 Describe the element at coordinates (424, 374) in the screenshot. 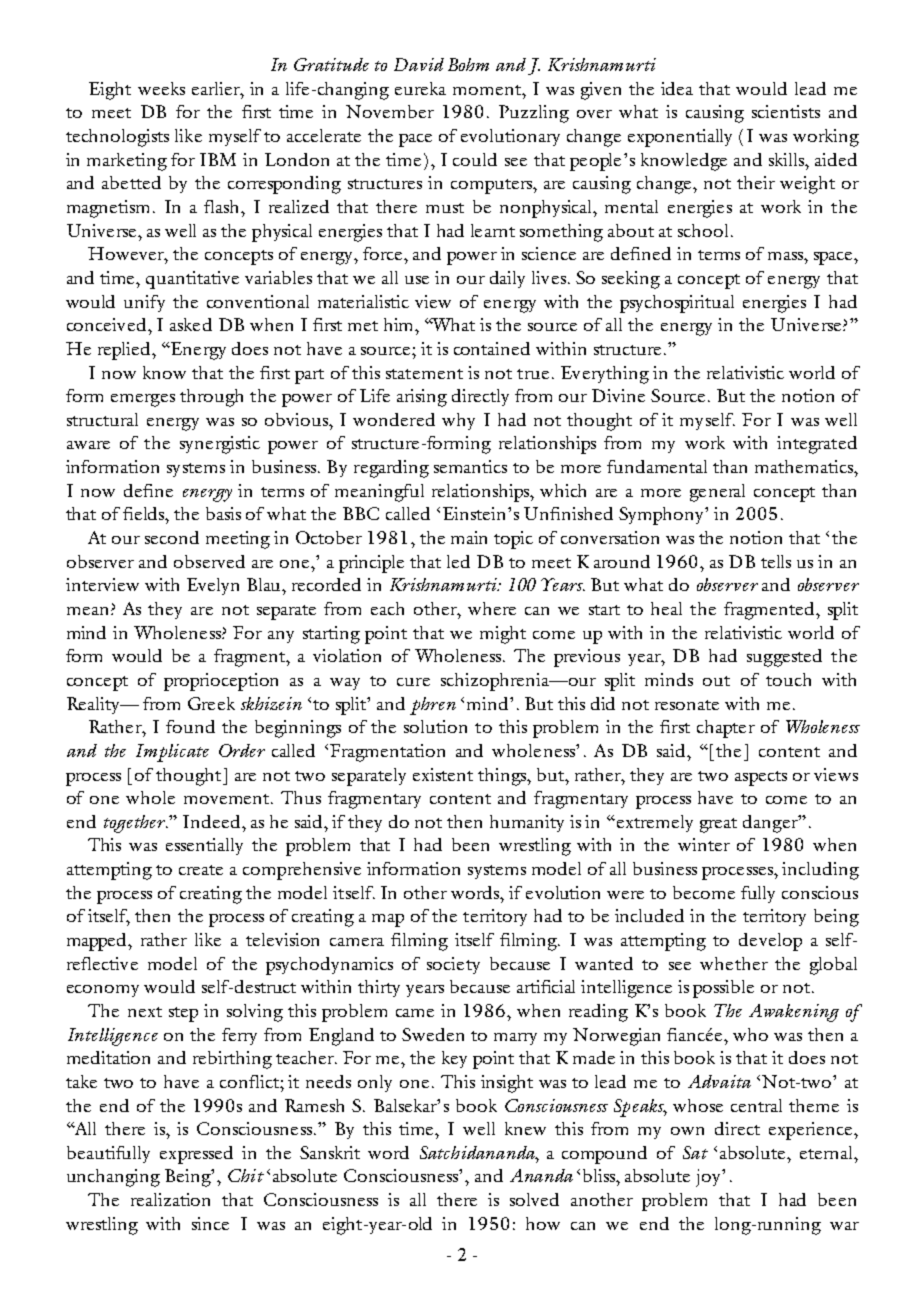

I see `statement` at that location.
